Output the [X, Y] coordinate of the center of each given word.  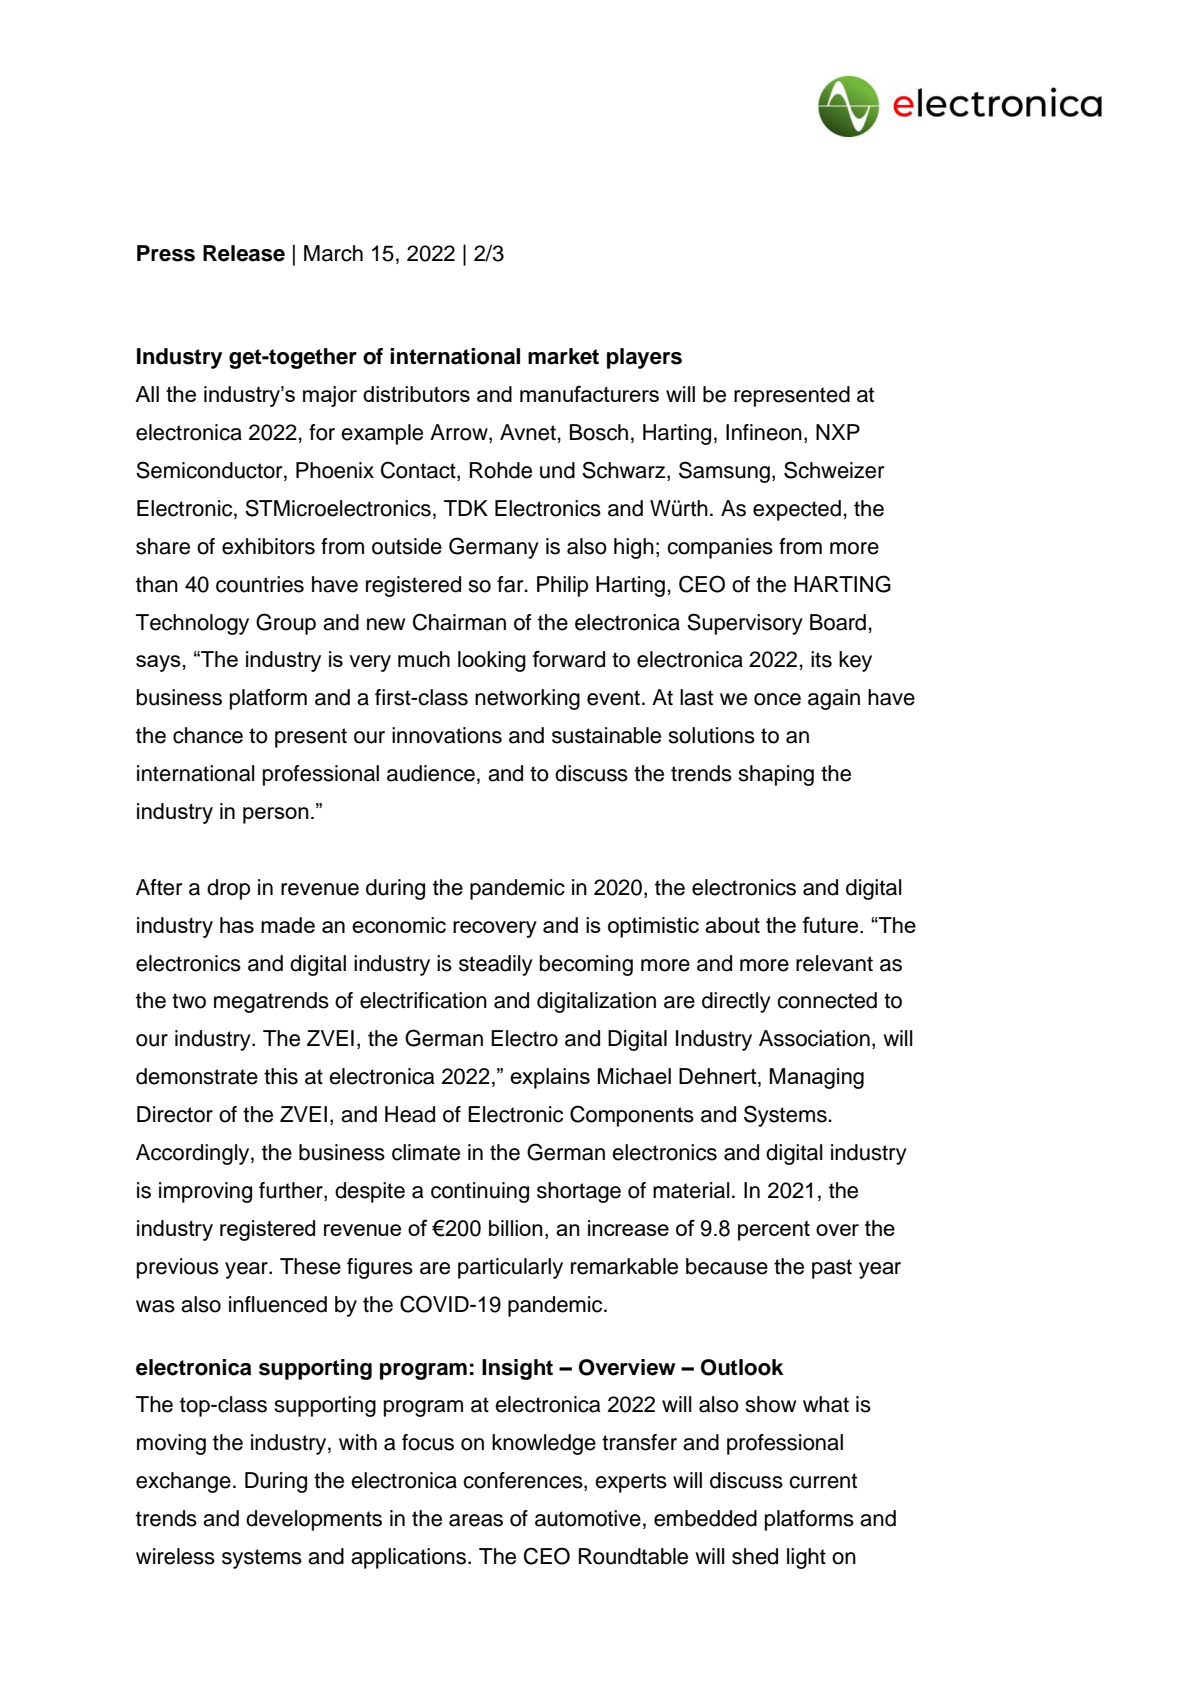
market [563, 356]
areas [476, 1520]
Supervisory [745, 624]
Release [244, 253]
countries [260, 584]
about [732, 925]
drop [228, 889]
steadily [496, 965]
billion [516, 1228]
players [644, 358]
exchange [183, 1482]
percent [774, 1231]
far [511, 584]
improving [205, 1192]
